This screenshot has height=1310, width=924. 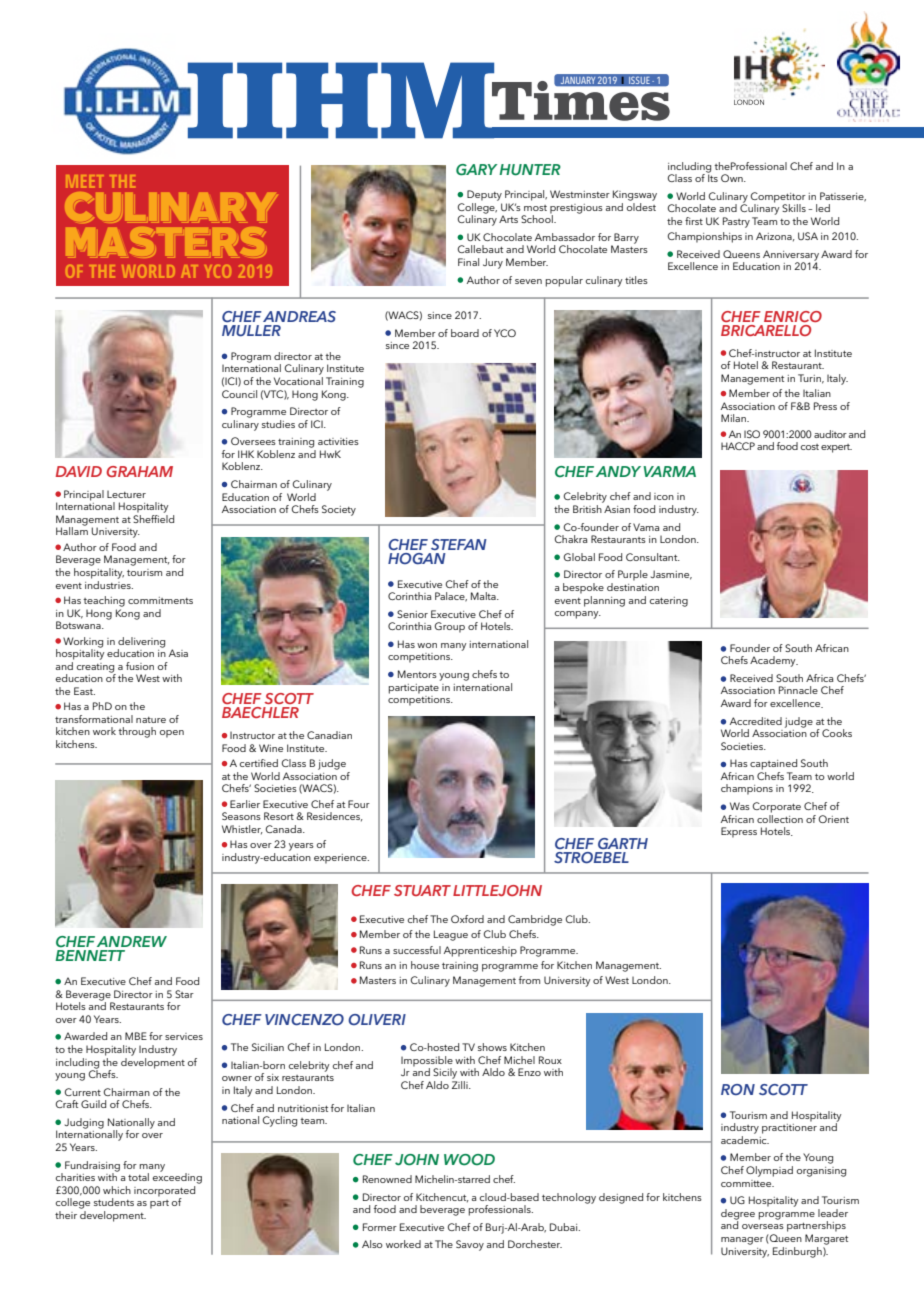 I want to click on Meet, so click(x=84, y=181).
